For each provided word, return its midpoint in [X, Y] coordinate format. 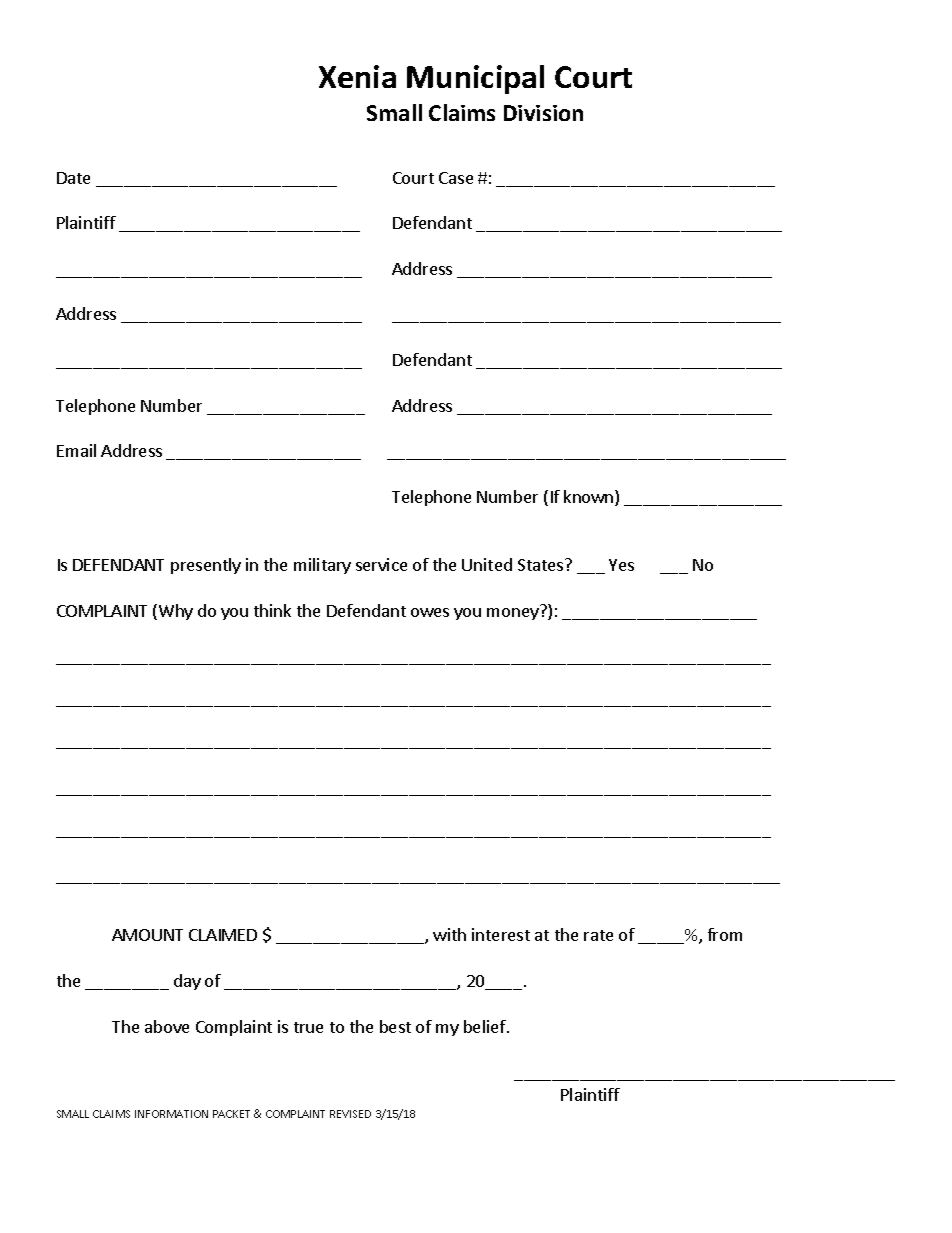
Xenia [357, 76]
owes [430, 612]
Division [543, 113]
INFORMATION [171, 1114]
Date [73, 178]
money [513, 614]
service [381, 564]
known [590, 498]
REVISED [350, 1114]
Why [176, 612]
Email [76, 450]
